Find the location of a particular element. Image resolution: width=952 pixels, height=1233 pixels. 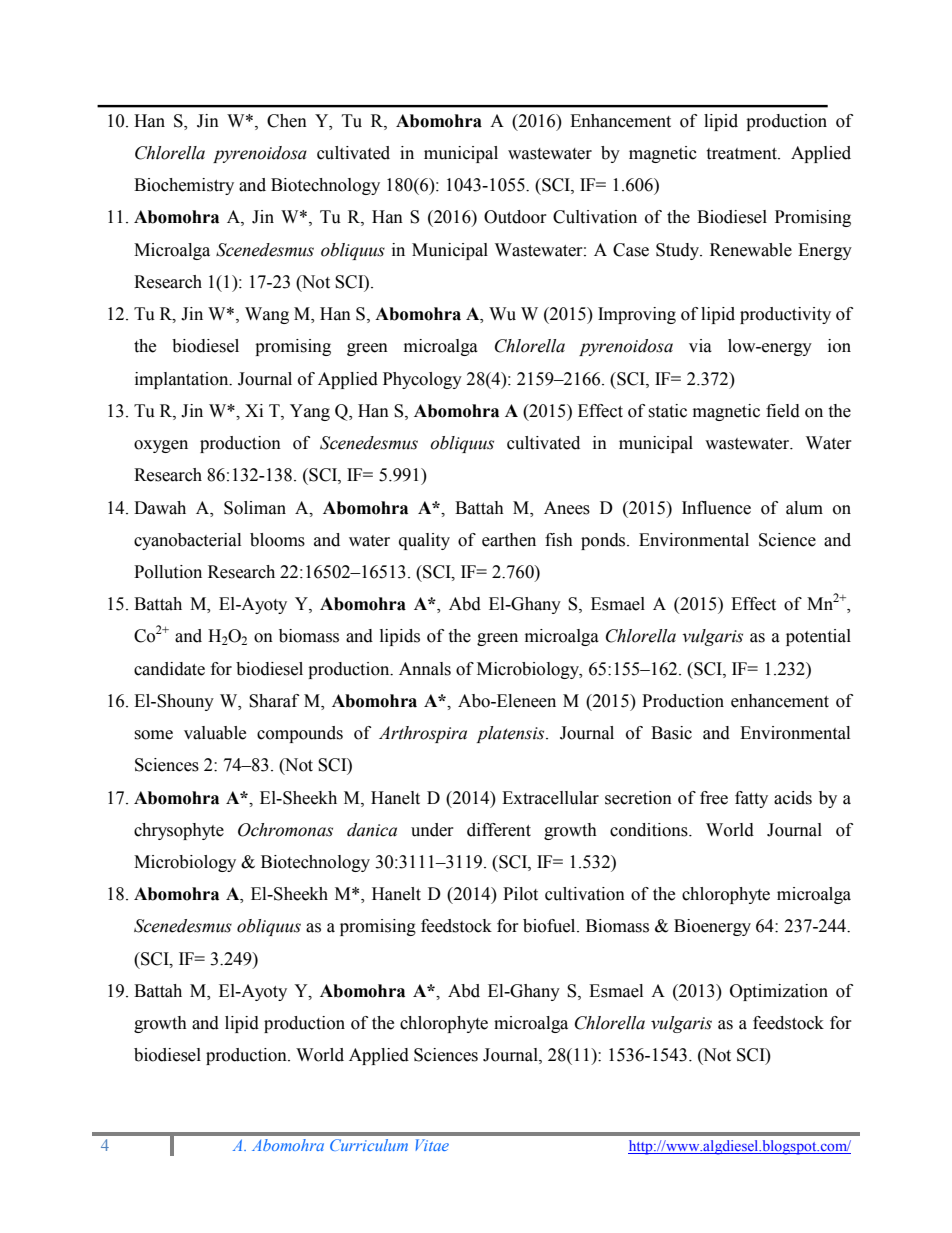

Vitae is located at coordinates (432, 1145).
